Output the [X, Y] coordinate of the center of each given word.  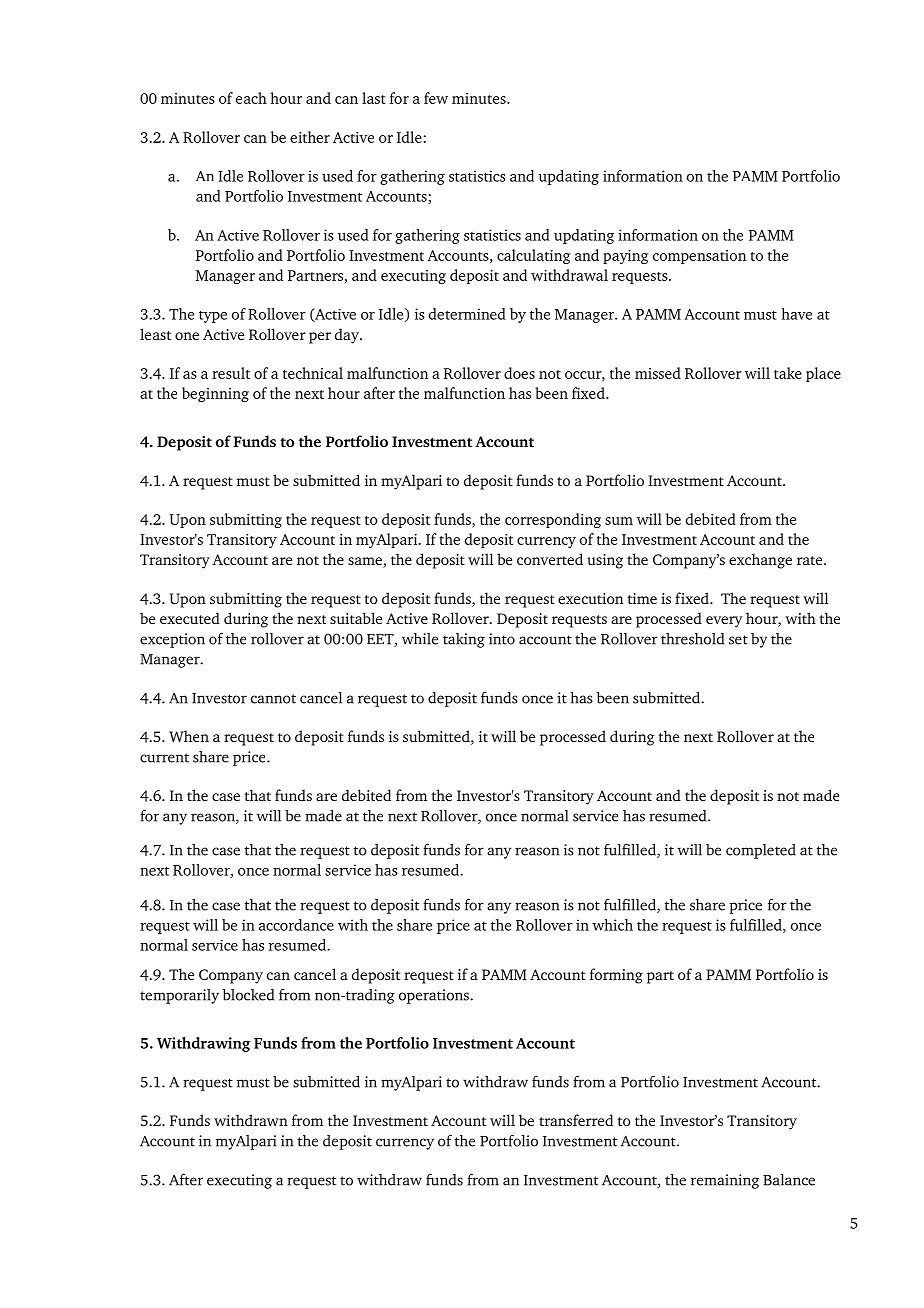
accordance [296, 925]
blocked [248, 995]
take [788, 373]
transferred [576, 1120]
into [502, 639]
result [231, 373]
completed [761, 851]
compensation [699, 257]
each [251, 98]
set [738, 640]
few [436, 98]
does [519, 373]
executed [190, 618]
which [612, 925]
